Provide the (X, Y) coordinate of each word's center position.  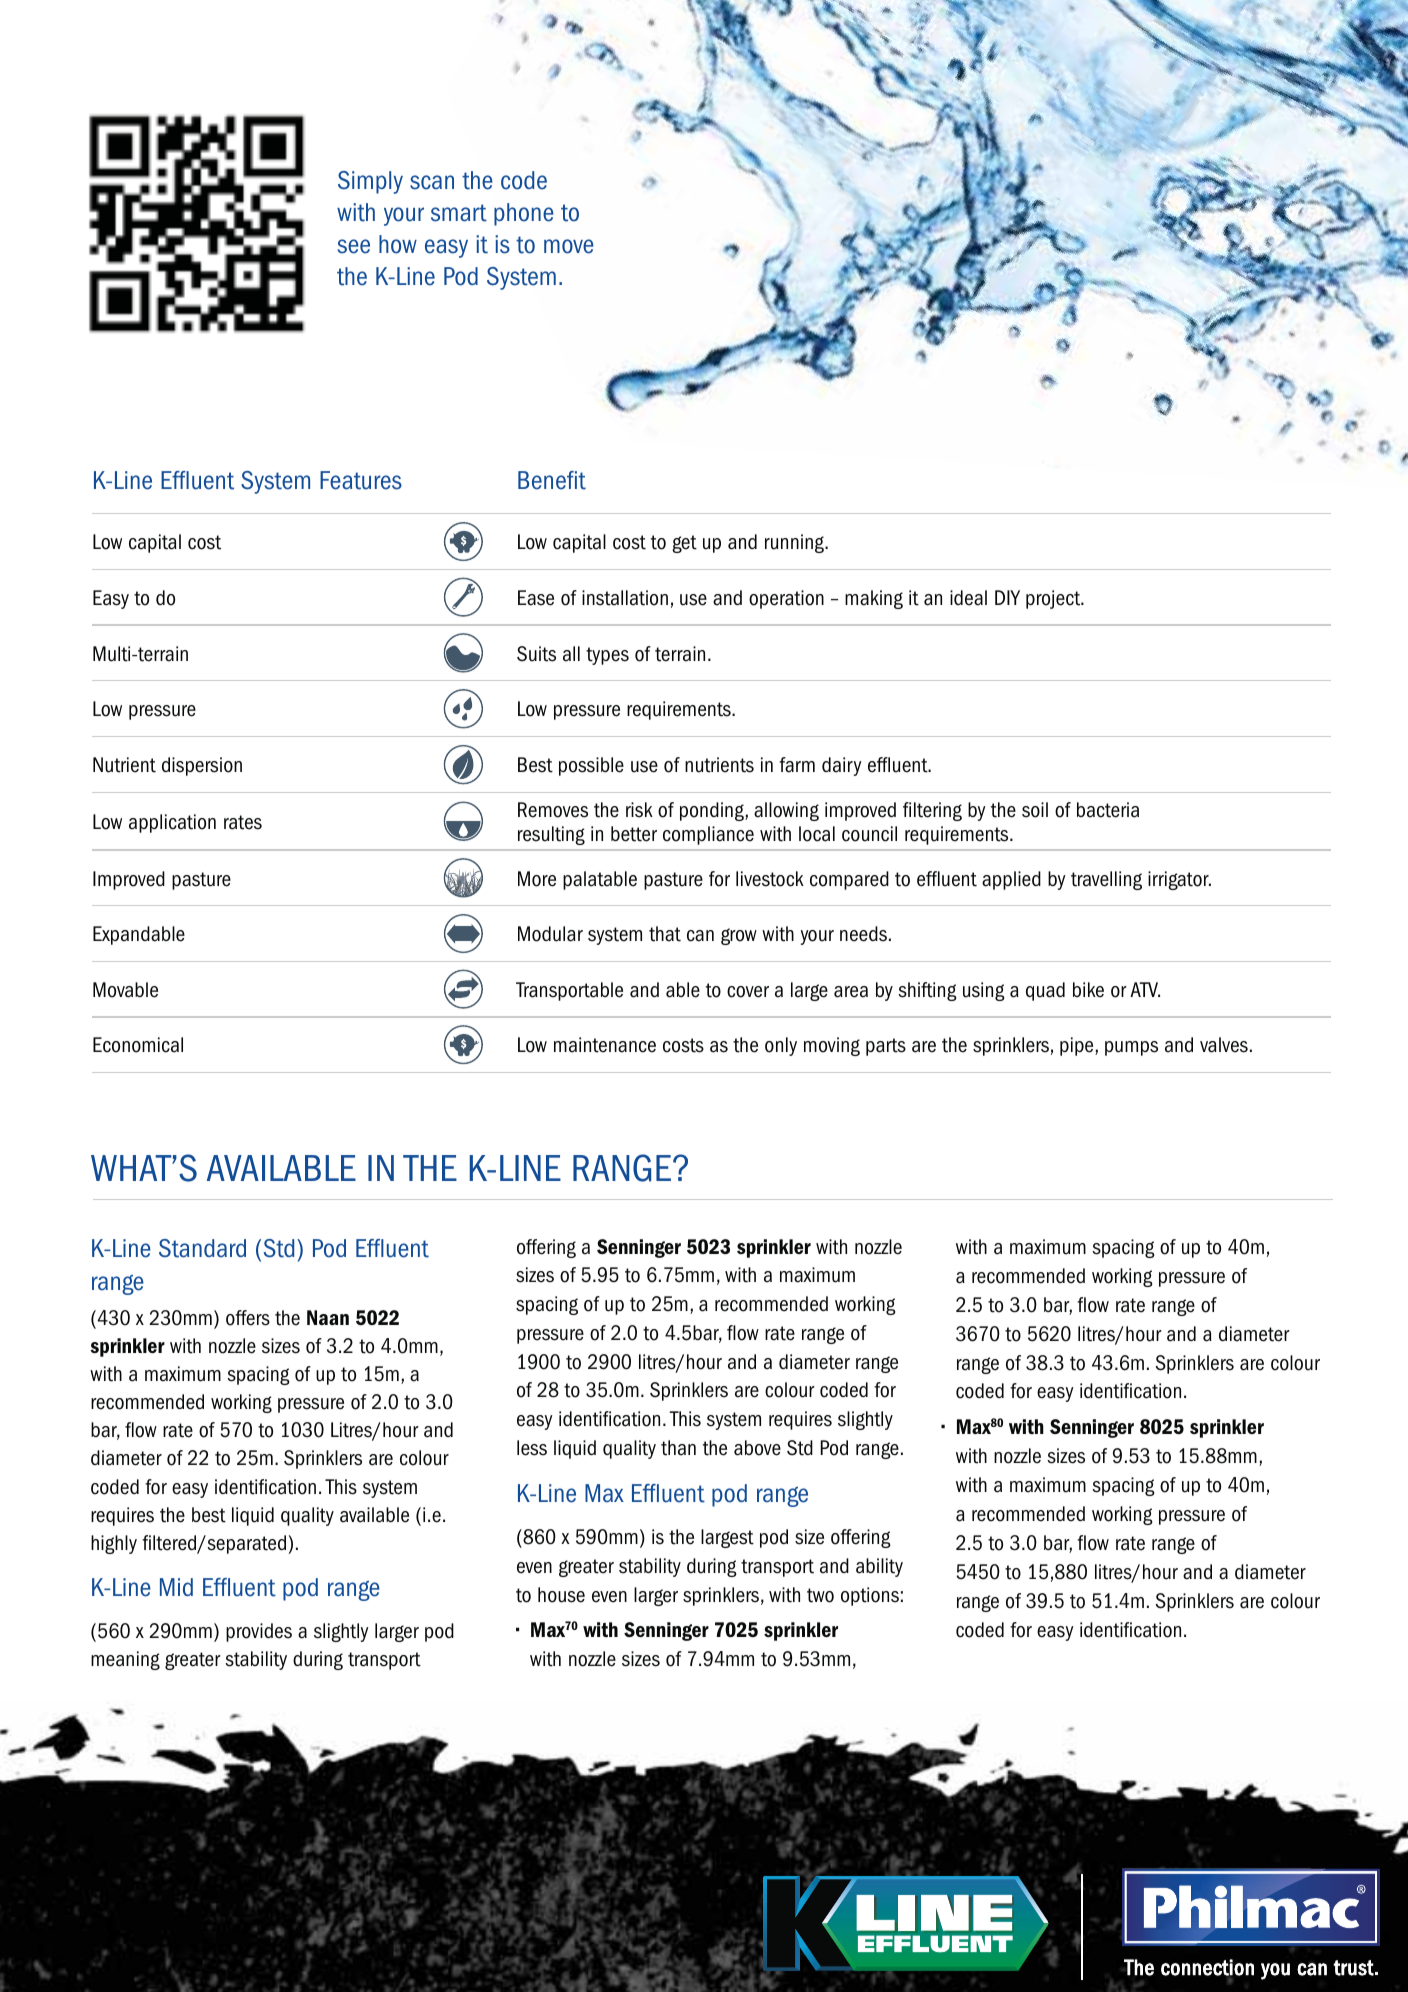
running (795, 543)
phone (524, 214)
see (353, 246)
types (607, 656)
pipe (1078, 1046)
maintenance (605, 1045)
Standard (202, 1248)
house (561, 1595)
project (1054, 599)
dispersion (202, 766)
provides (259, 1632)
